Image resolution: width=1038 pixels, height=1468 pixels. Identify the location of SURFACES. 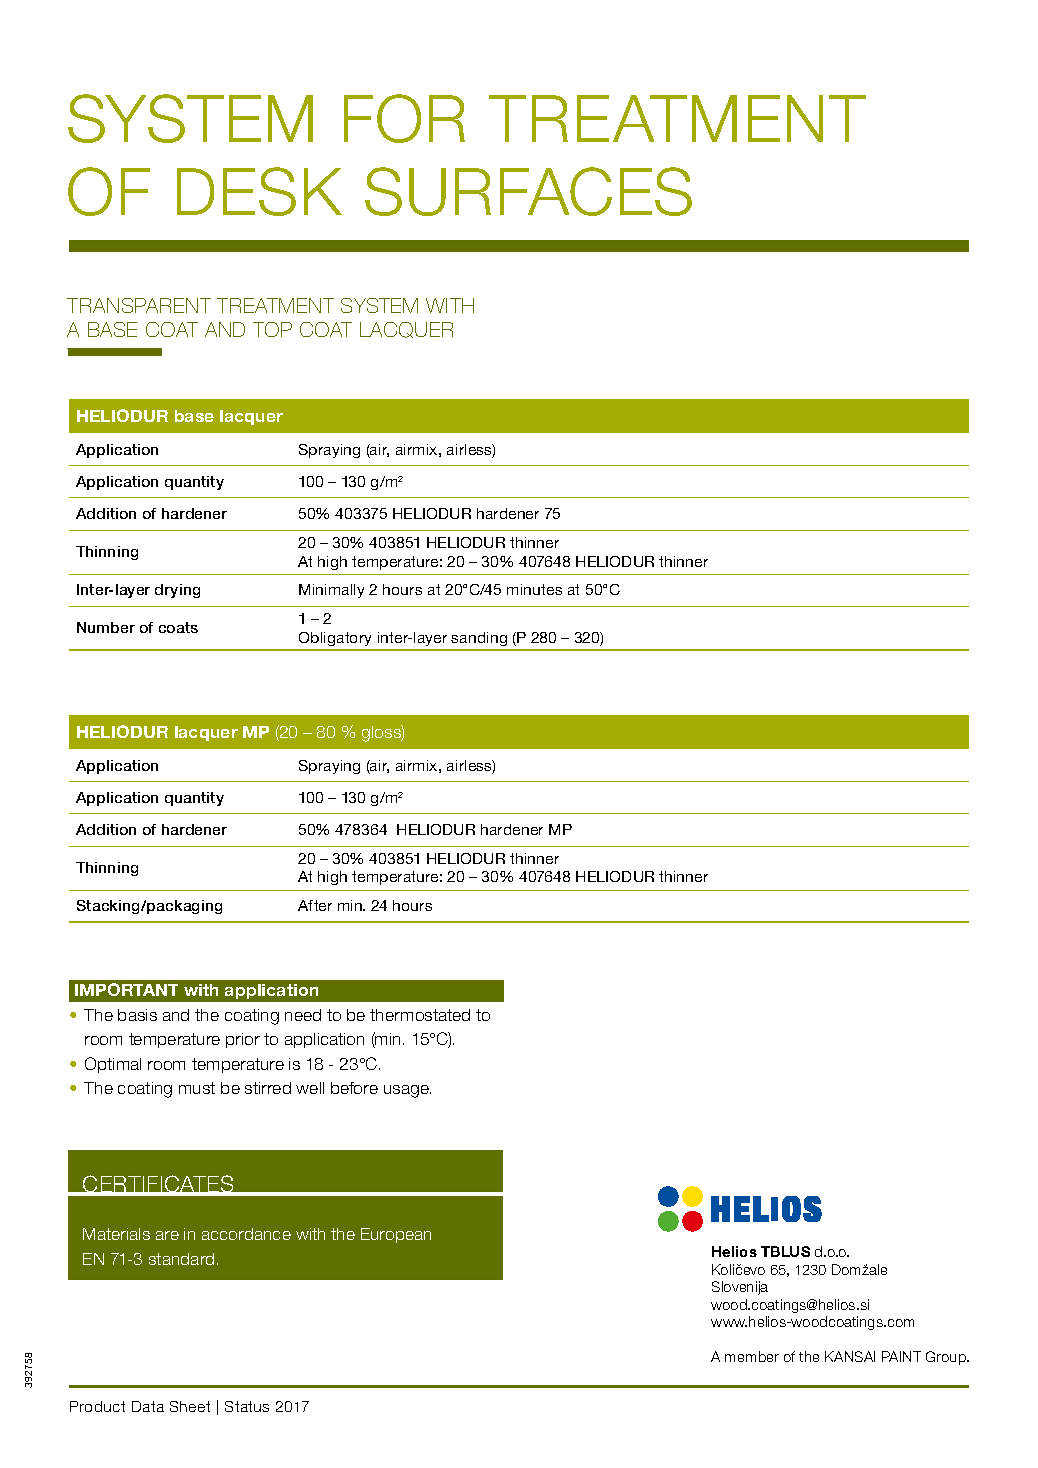
(528, 191).
